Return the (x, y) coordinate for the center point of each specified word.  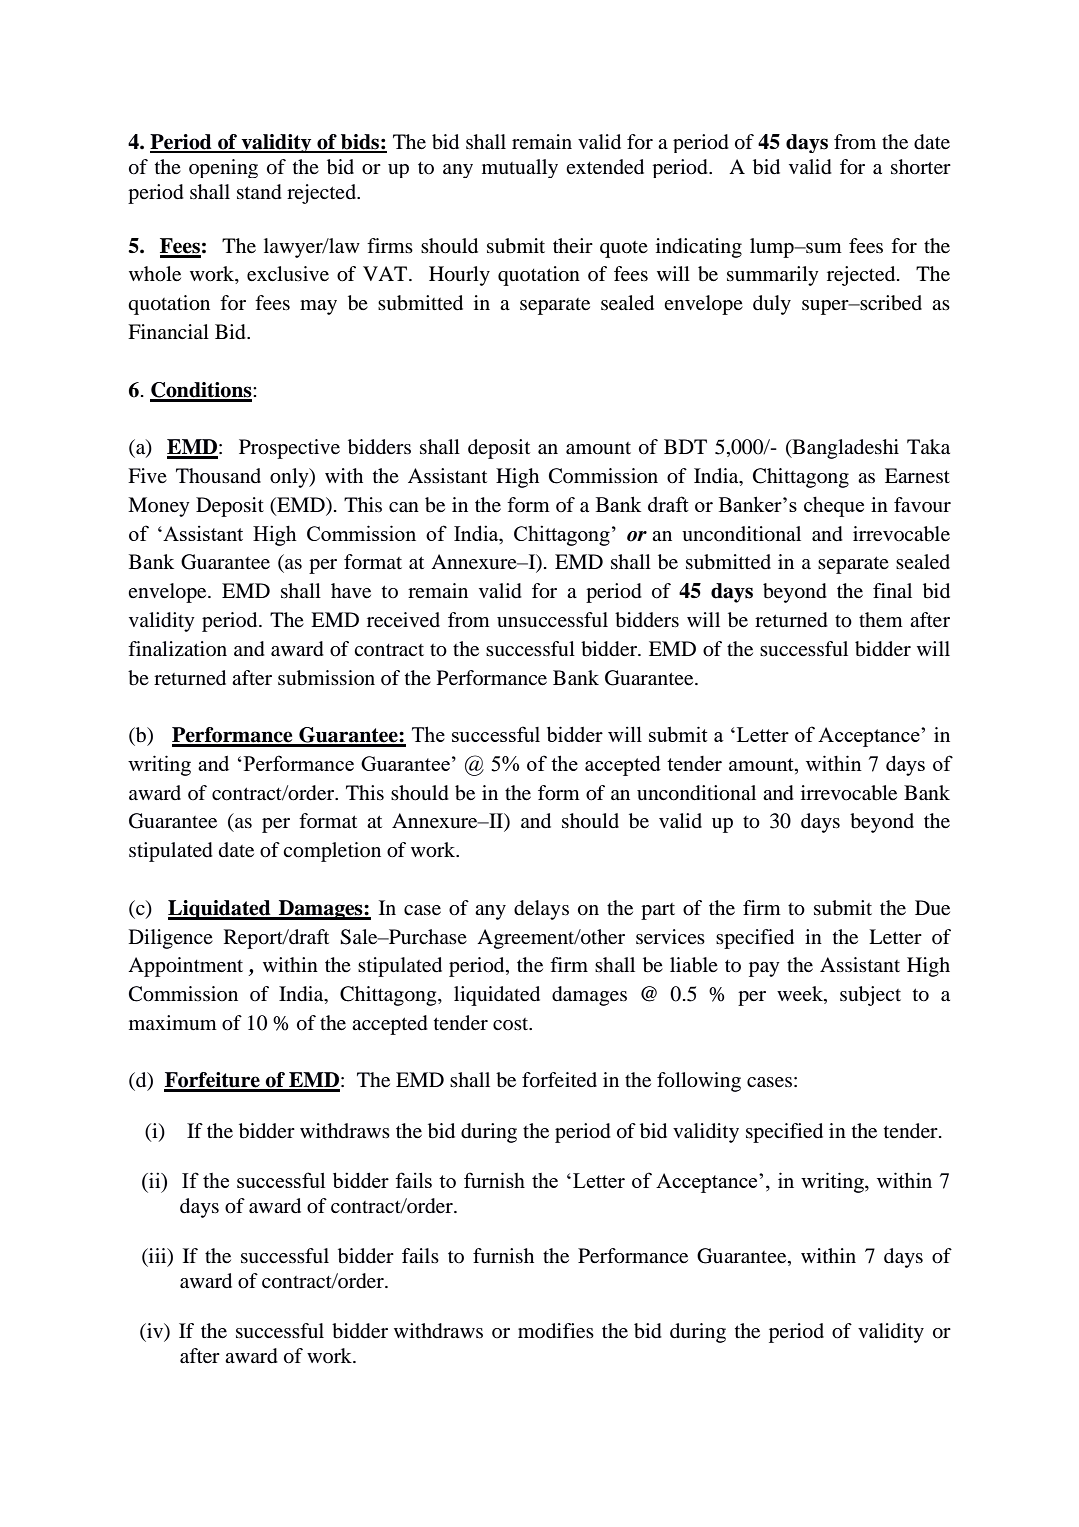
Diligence (171, 939)
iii (158, 1256)
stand (259, 192)
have (351, 590)
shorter (921, 167)
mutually (520, 168)
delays (541, 910)
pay (764, 969)
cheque (834, 506)
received (403, 619)
